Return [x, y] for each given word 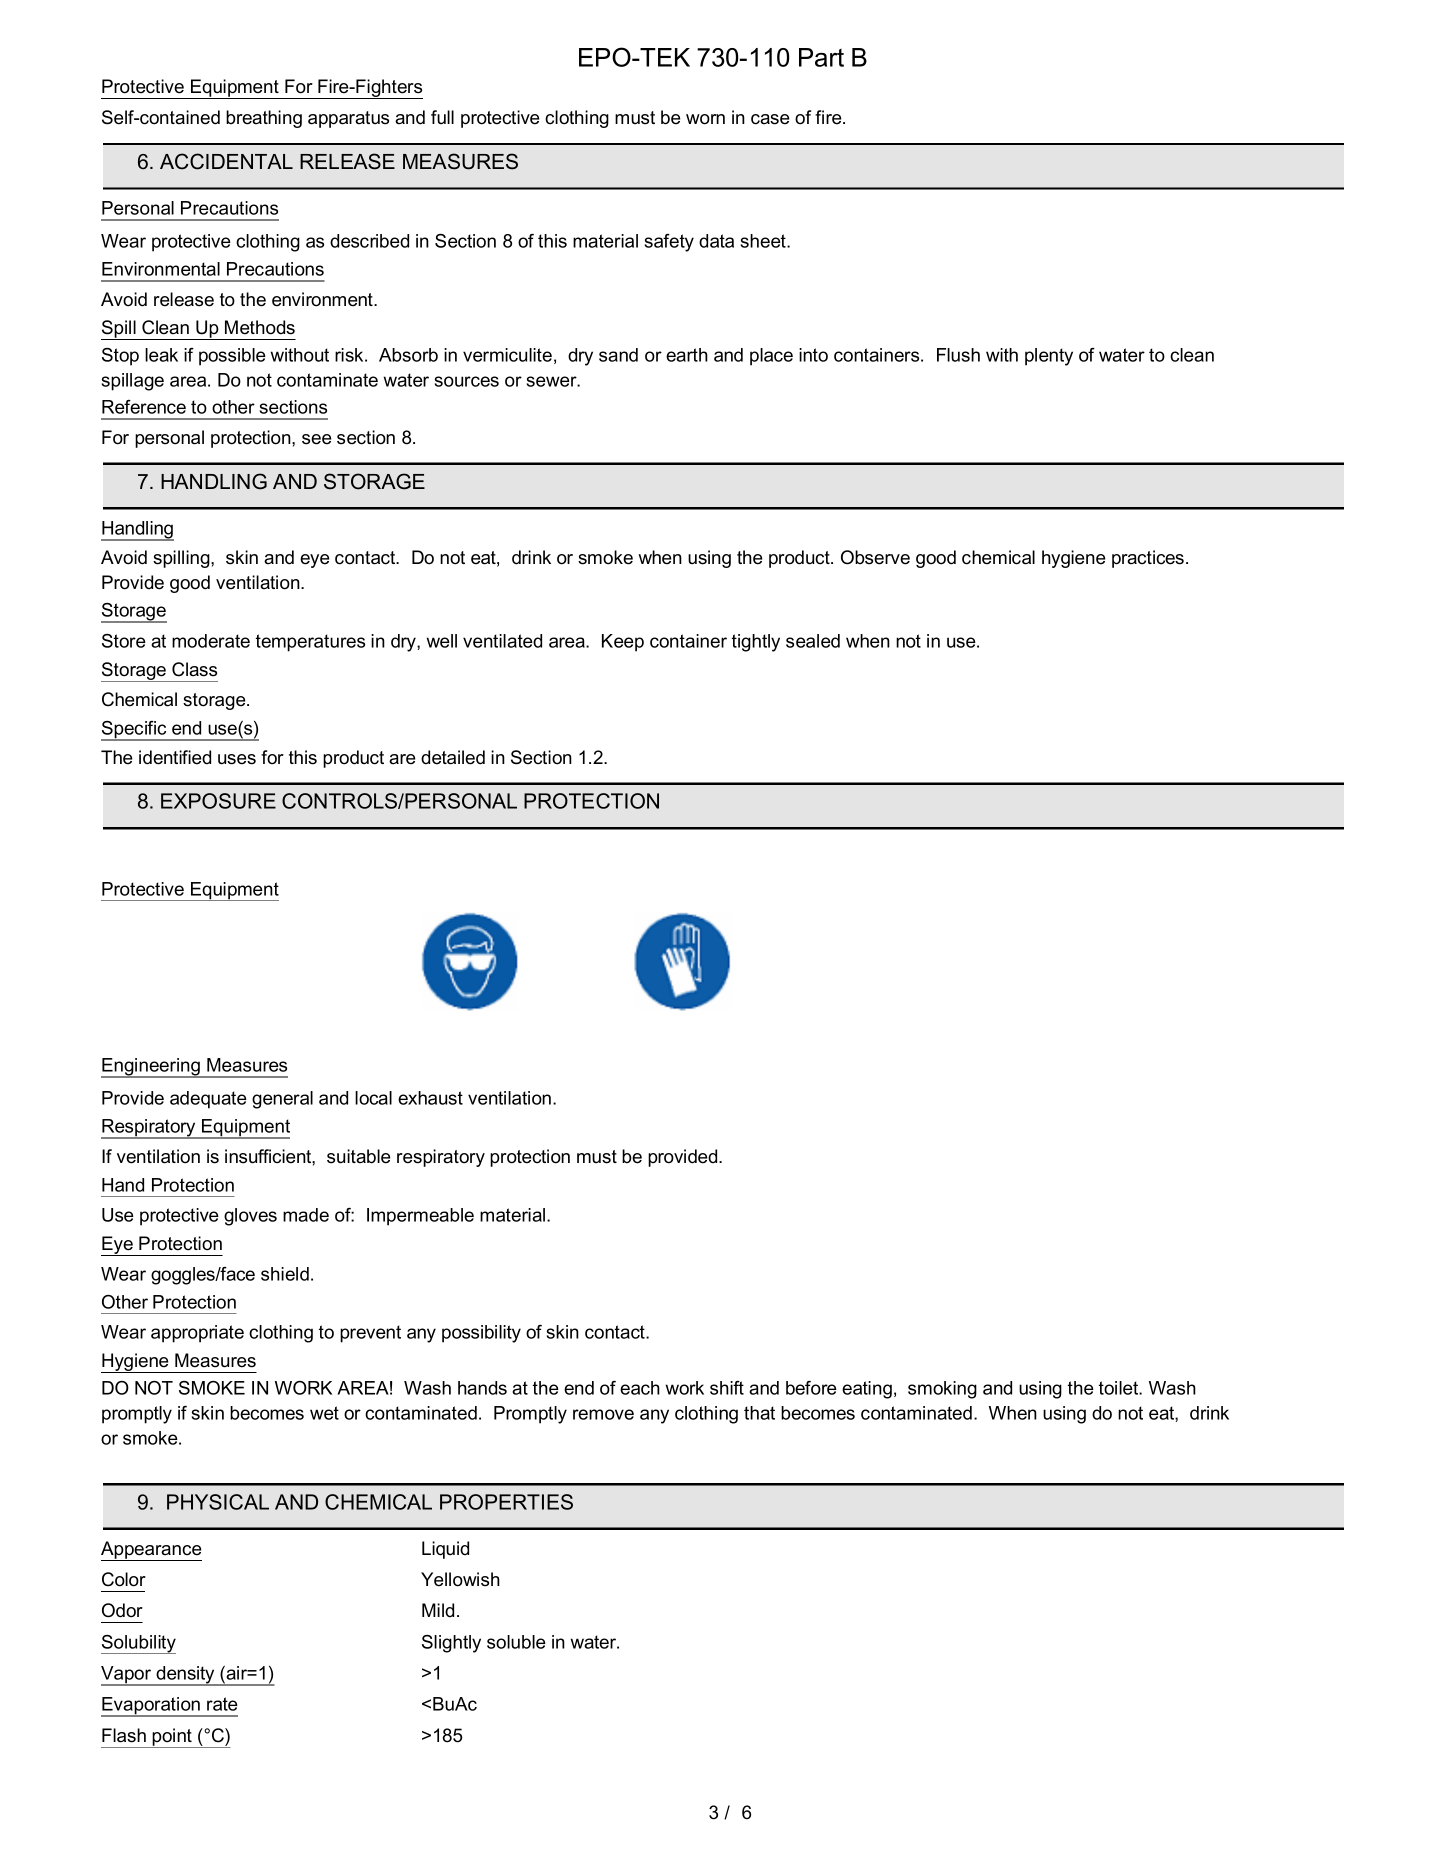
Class [194, 669]
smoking [942, 1390]
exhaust [430, 1098]
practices [1149, 559]
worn [705, 119]
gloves [250, 1217]
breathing [264, 119]
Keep [623, 643]
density [185, 1676]
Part [821, 57]
